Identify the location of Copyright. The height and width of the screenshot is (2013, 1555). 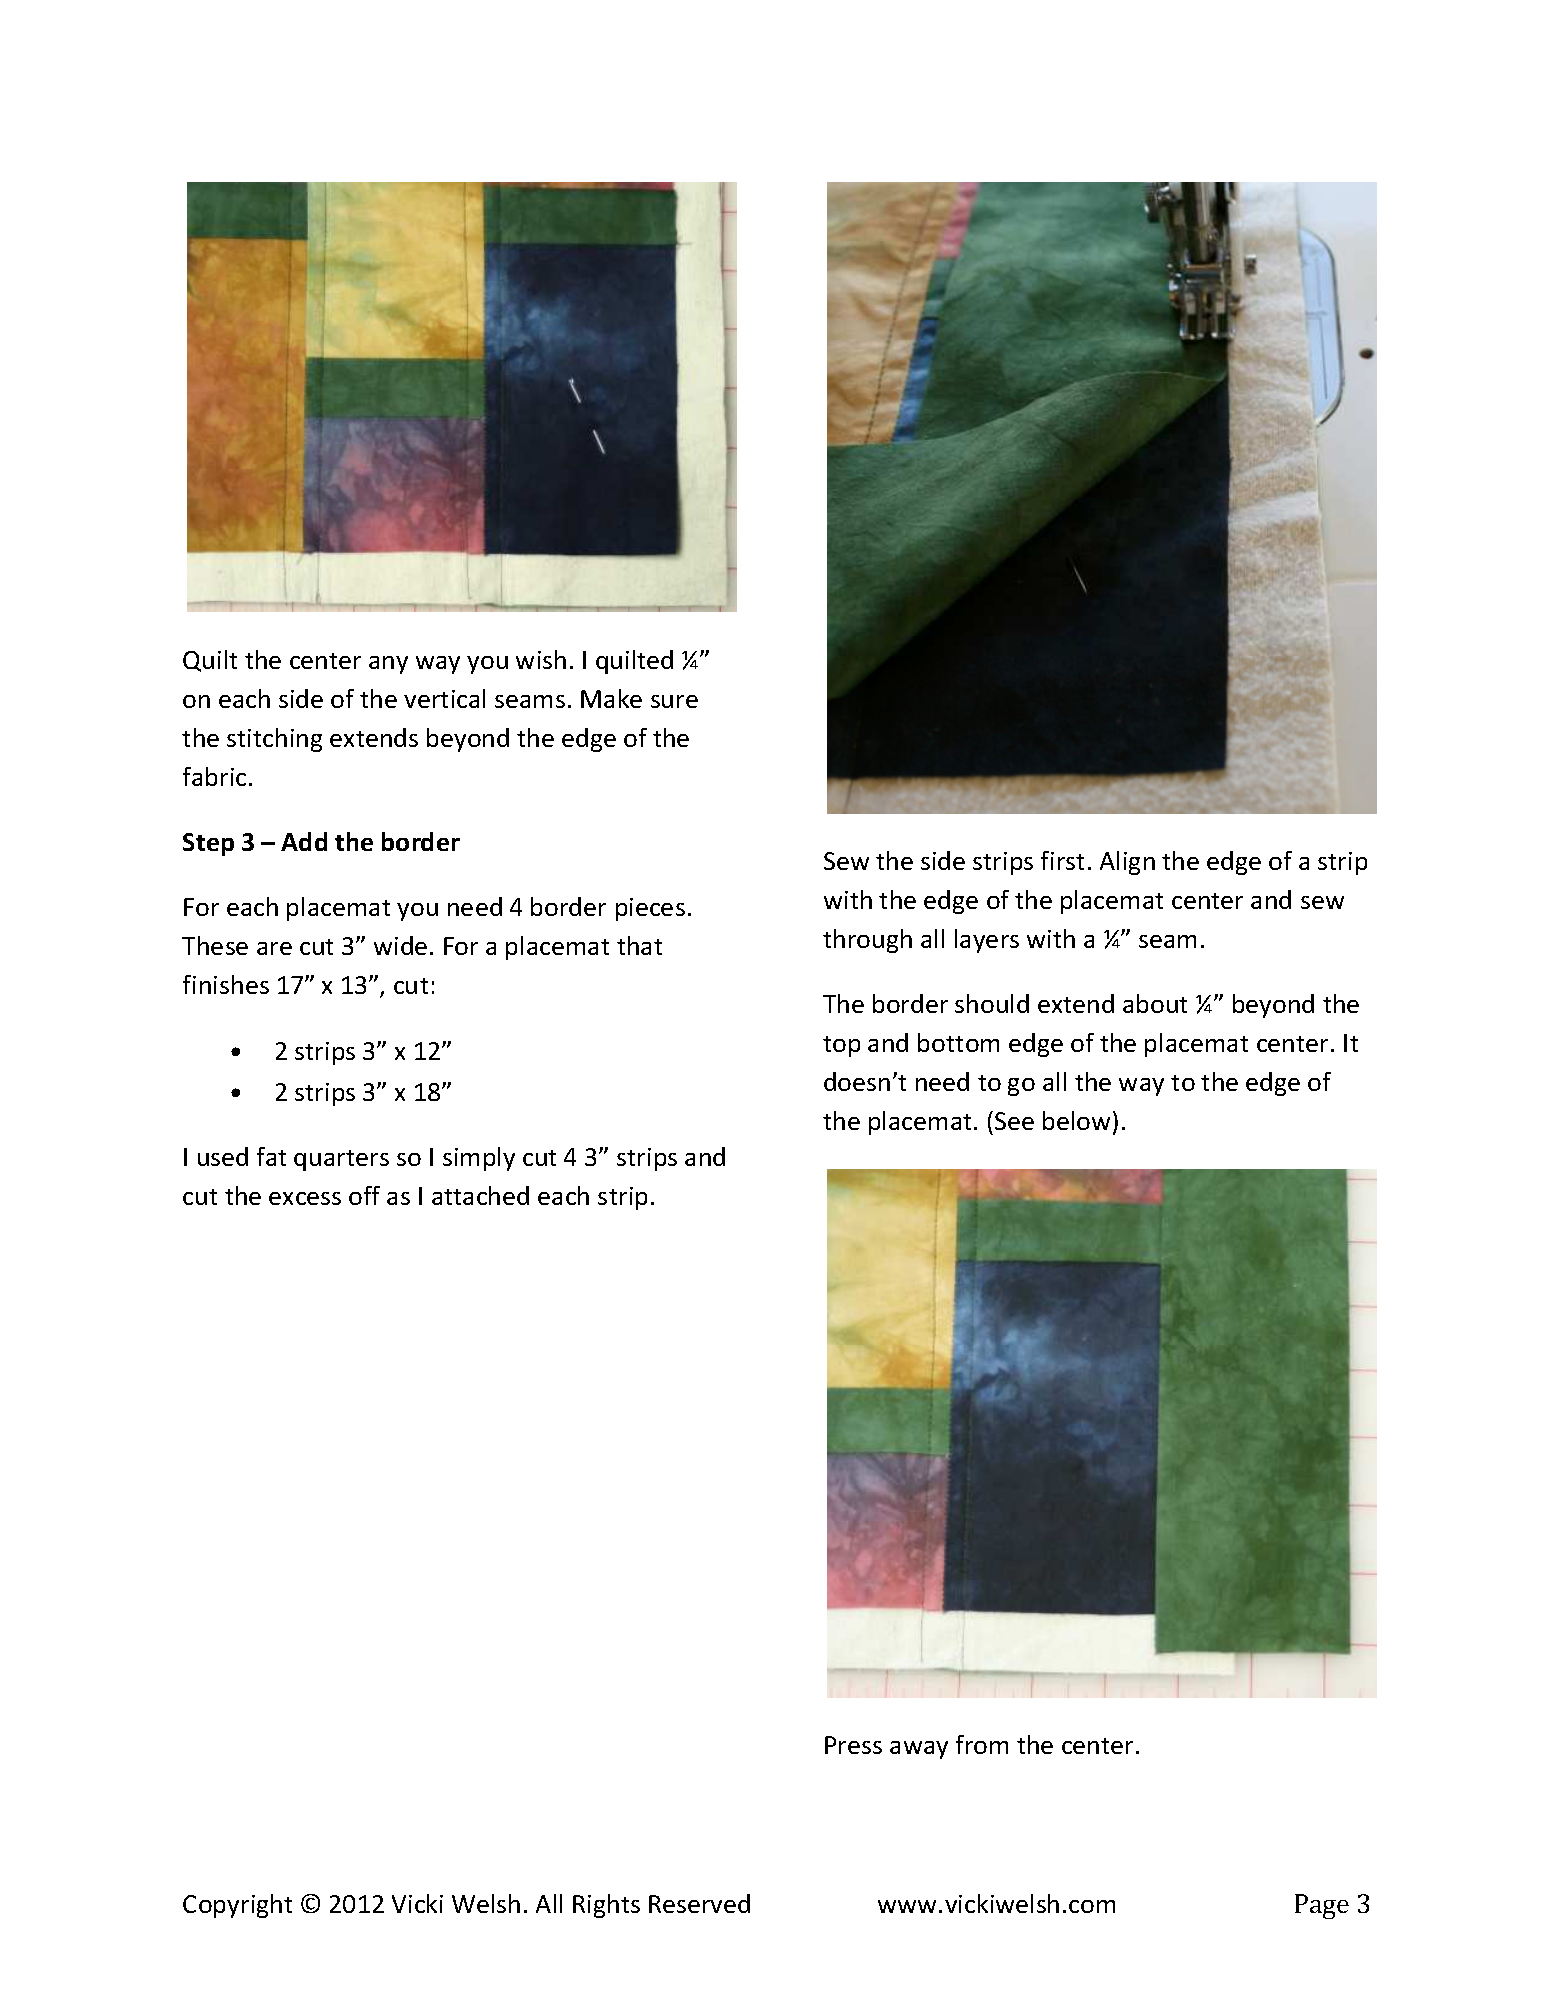
(237, 1906).
